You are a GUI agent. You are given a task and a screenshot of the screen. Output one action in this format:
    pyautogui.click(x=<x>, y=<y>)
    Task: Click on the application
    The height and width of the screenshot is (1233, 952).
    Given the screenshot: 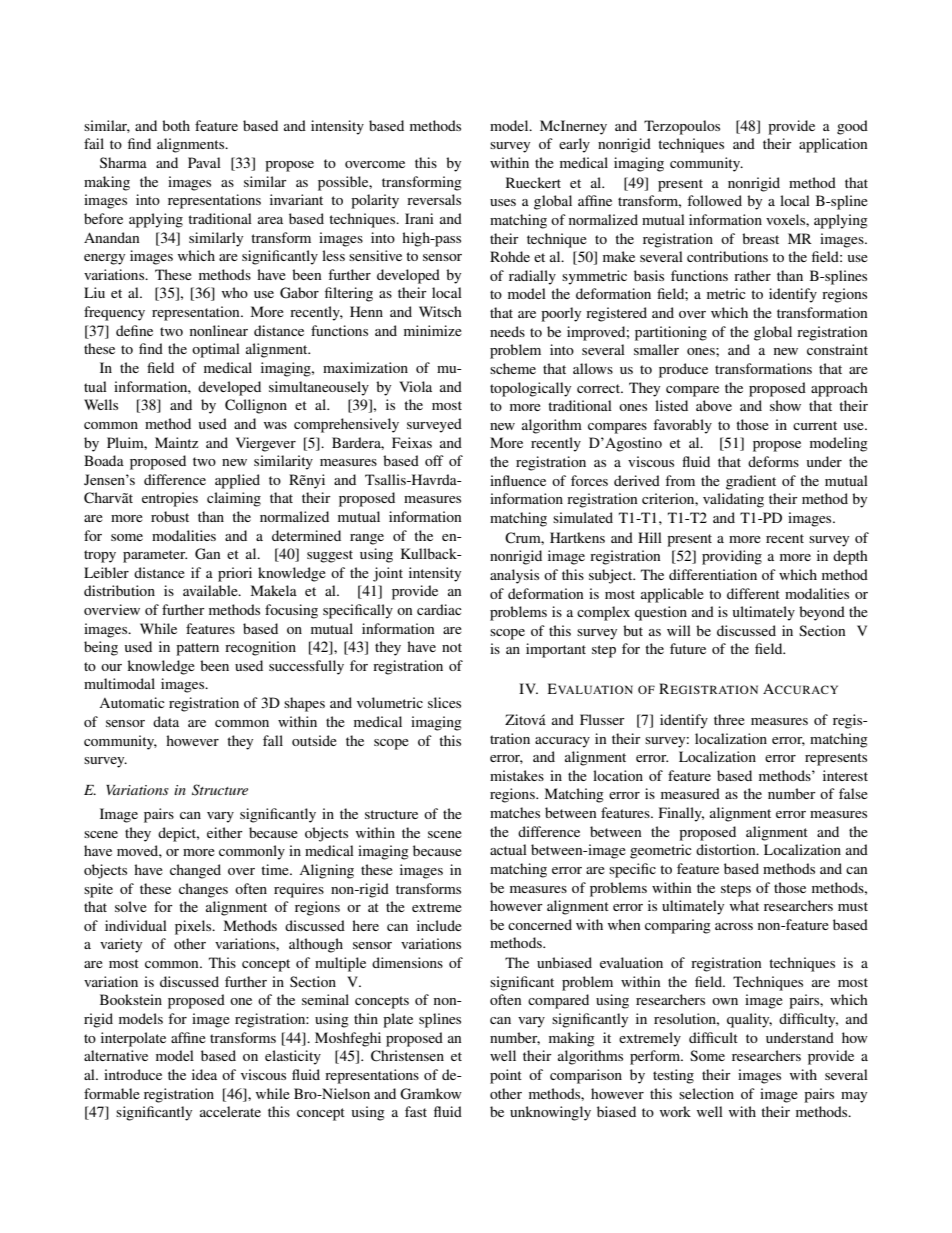 What is the action you would take?
    pyautogui.click(x=833, y=145)
